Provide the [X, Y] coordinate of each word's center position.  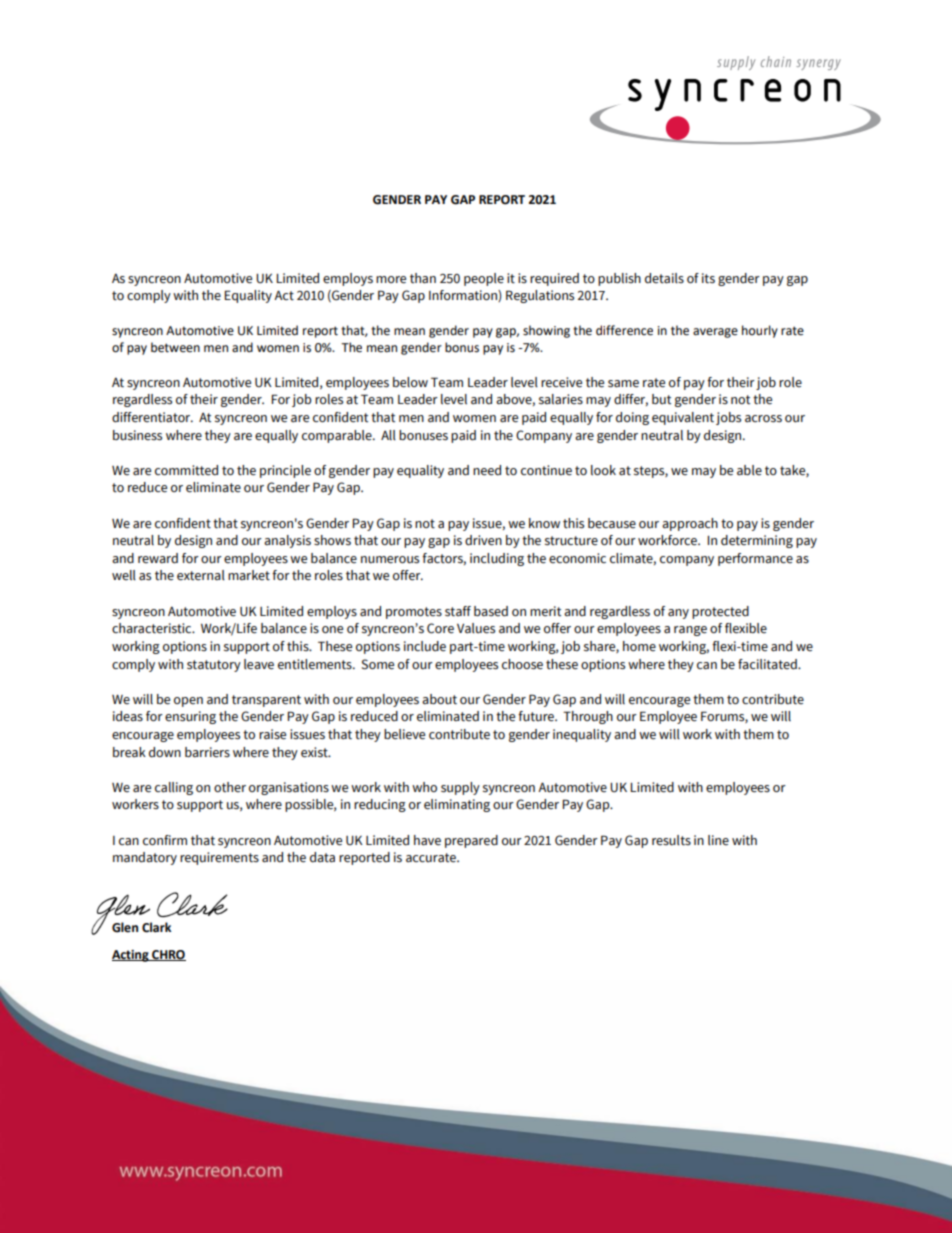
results [671, 840]
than [423, 278]
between [175, 347]
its [708, 278]
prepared [471, 841]
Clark [156, 927]
